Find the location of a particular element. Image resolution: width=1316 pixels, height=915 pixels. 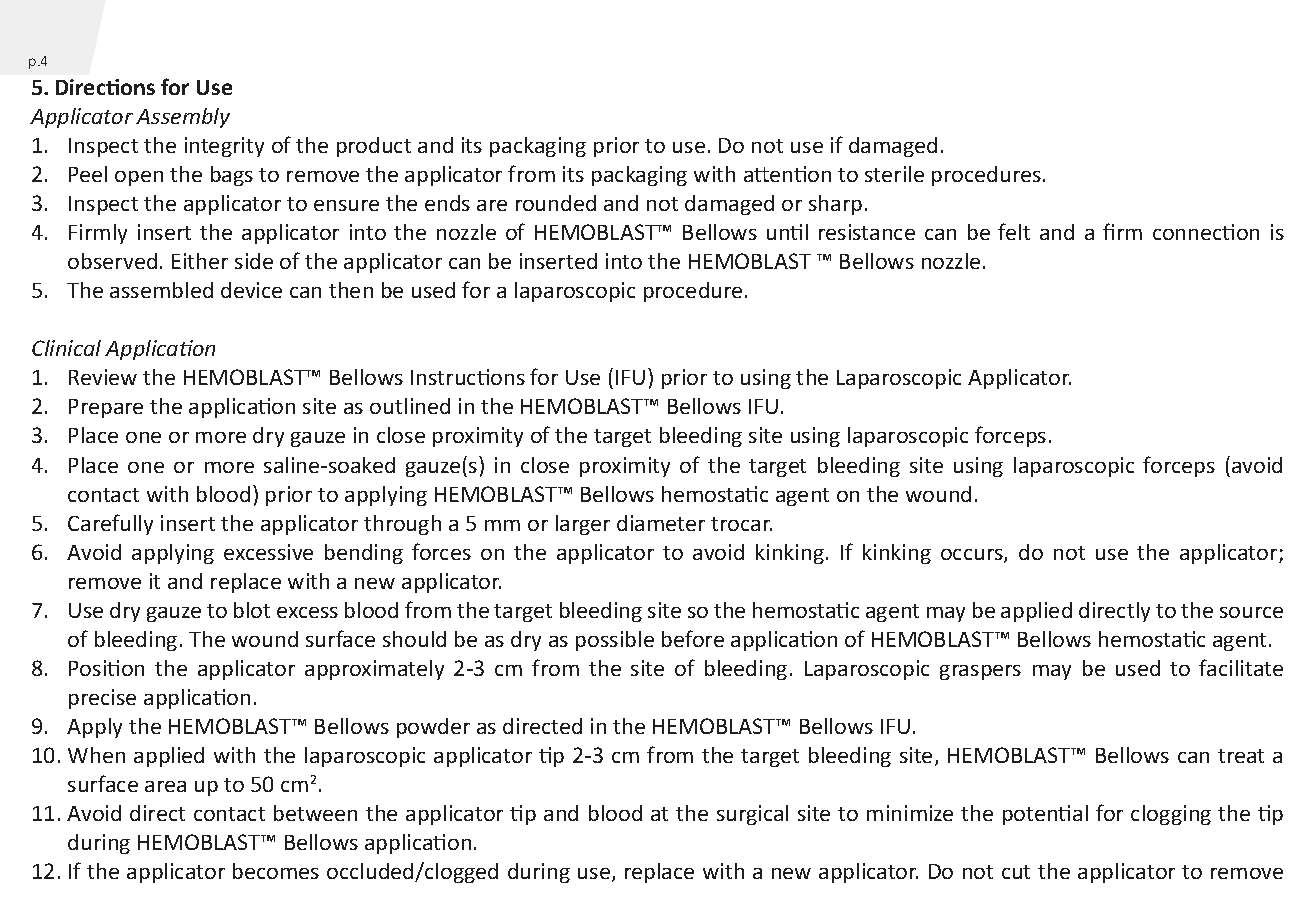

before is located at coordinates (693, 638).
